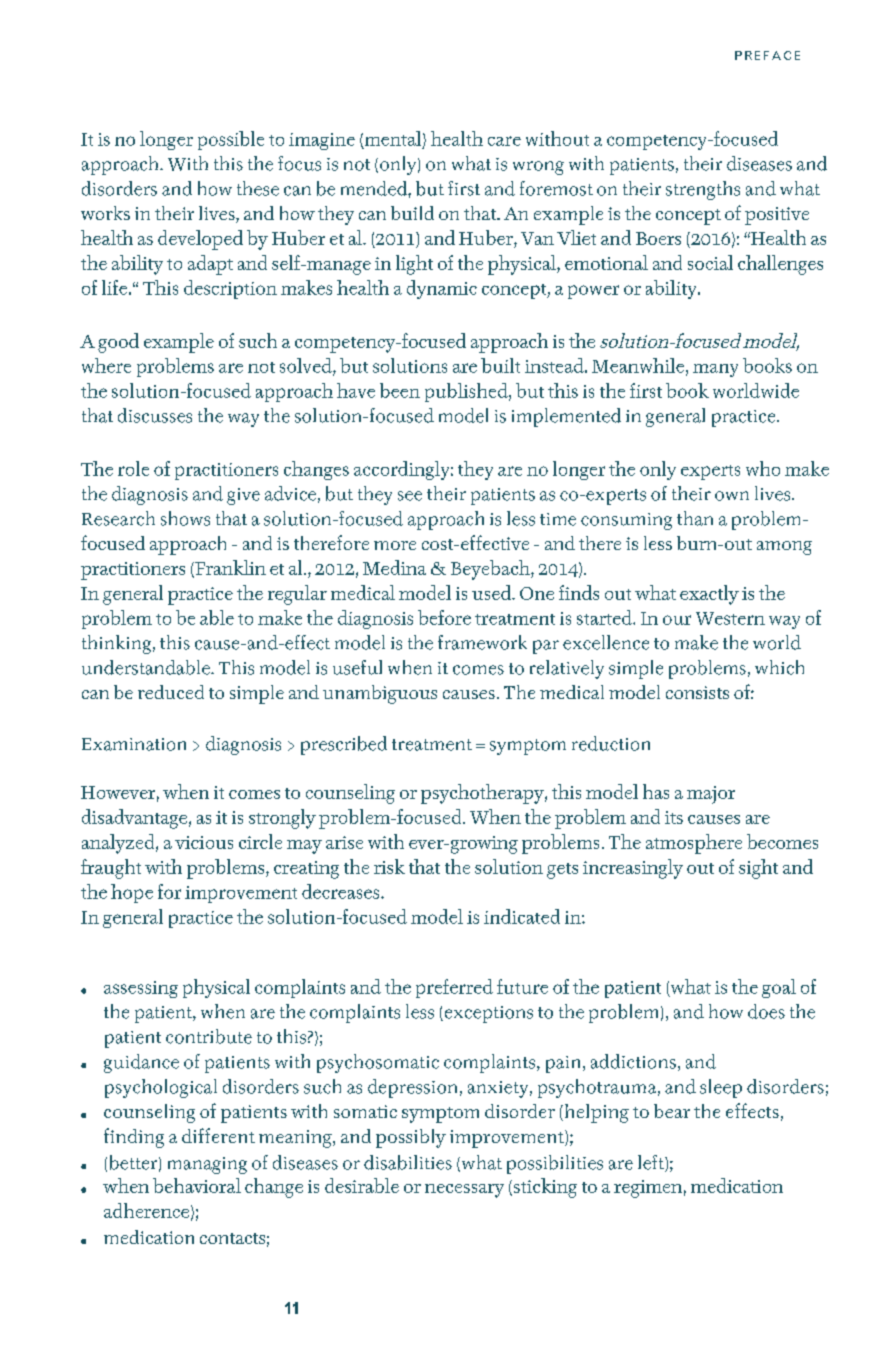 The image size is (896, 1349). I want to click on managing, so click(207, 1165).
